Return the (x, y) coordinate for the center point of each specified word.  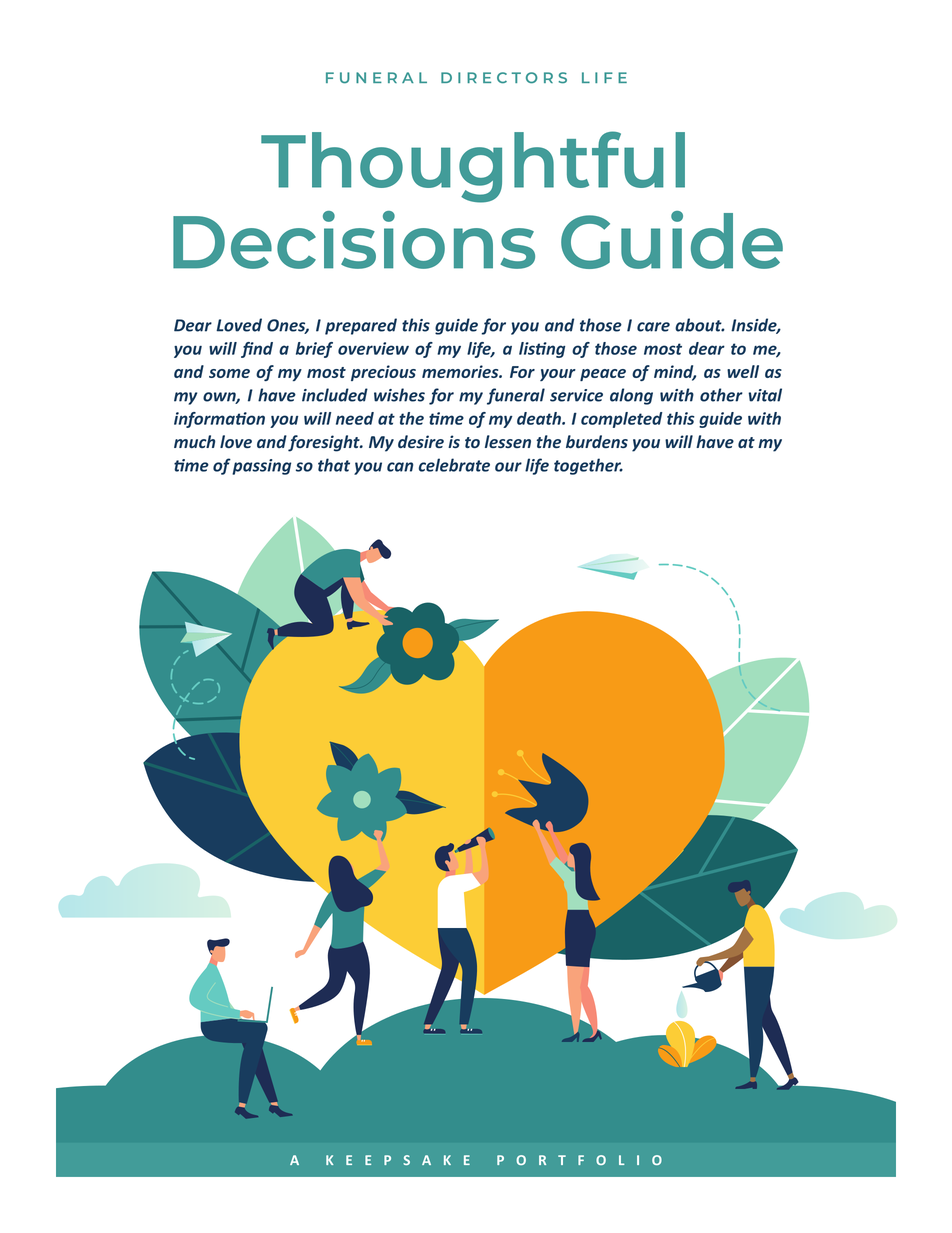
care (653, 327)
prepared (361, 326)
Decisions (354, 240)
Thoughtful (473, 167)
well (743, 371)
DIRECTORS (504, 78)
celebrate (454, 465)
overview (373, 348)
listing (542, 350)
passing (261, 467)
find (257, 350)
